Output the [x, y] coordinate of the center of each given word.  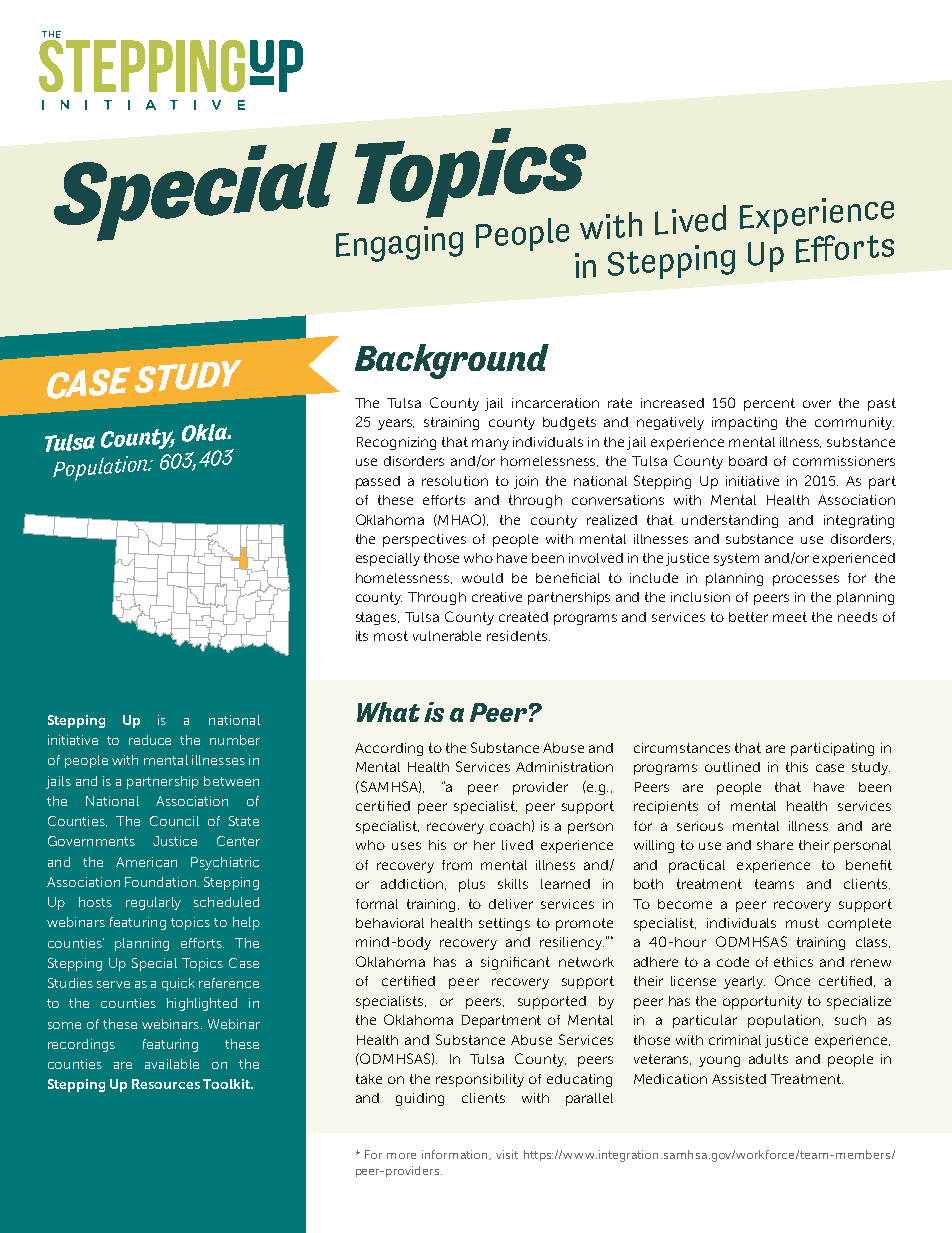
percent [769, 404]
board [748, 461]
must [802, 923]
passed [378, 482]
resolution [455, 481]
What [388, 712]
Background [452, 361]
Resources [166, 1084]
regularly [153, 903]
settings [504, 924]
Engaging [399, 244]
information [456, 1155]
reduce [150, 740]
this [797, 767]
